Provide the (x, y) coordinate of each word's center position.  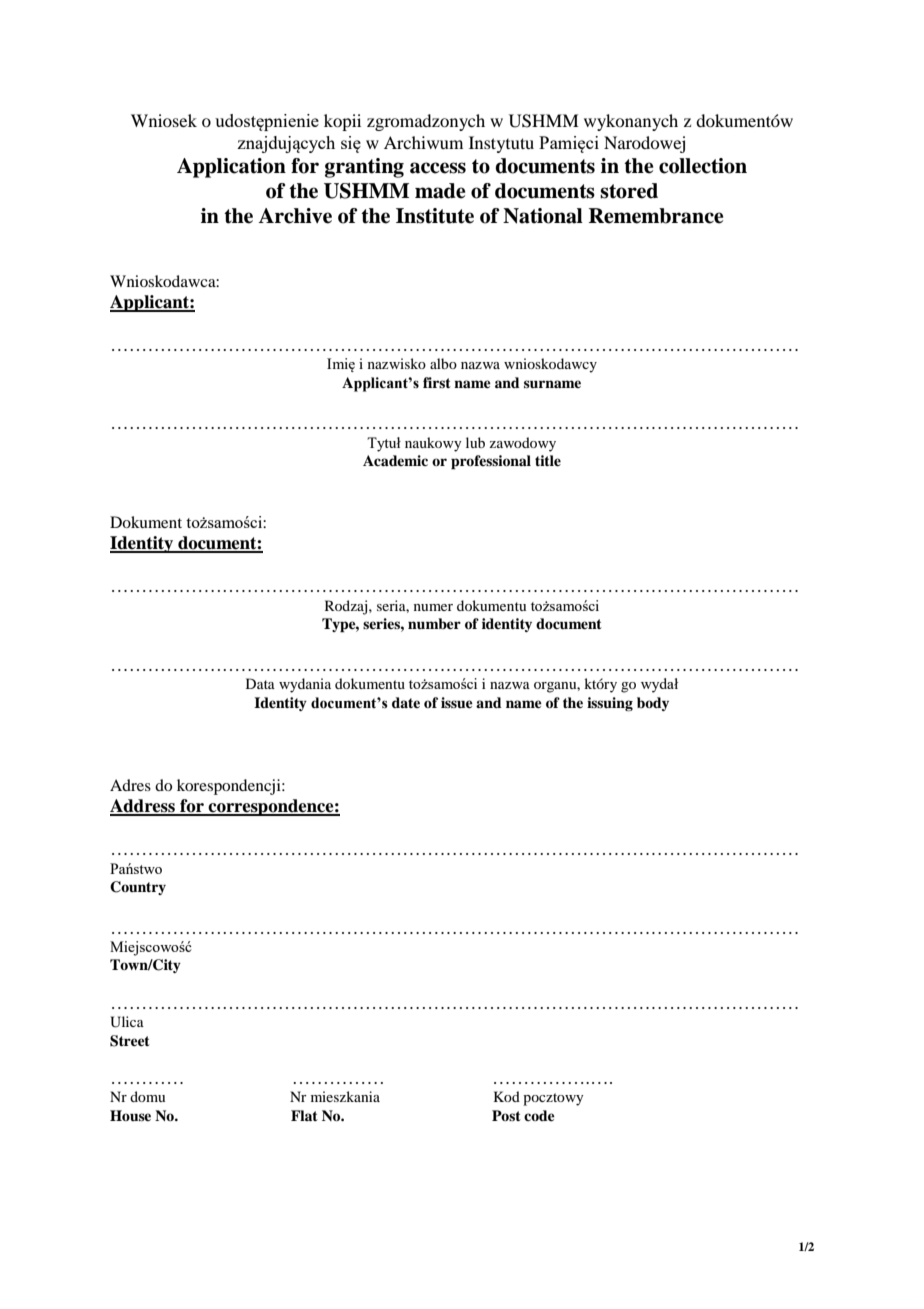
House (130, 1115)
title (548, 460)
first (437, 382)
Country (138, 888)
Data (260, 683)
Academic (395, 460)
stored (629, 191)
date (406, 702)
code (539, 1115)
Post (506, 1115)
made (440, 191)
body (653, 704)
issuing (610, 704)
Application (231, 168)
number (434, 623)
